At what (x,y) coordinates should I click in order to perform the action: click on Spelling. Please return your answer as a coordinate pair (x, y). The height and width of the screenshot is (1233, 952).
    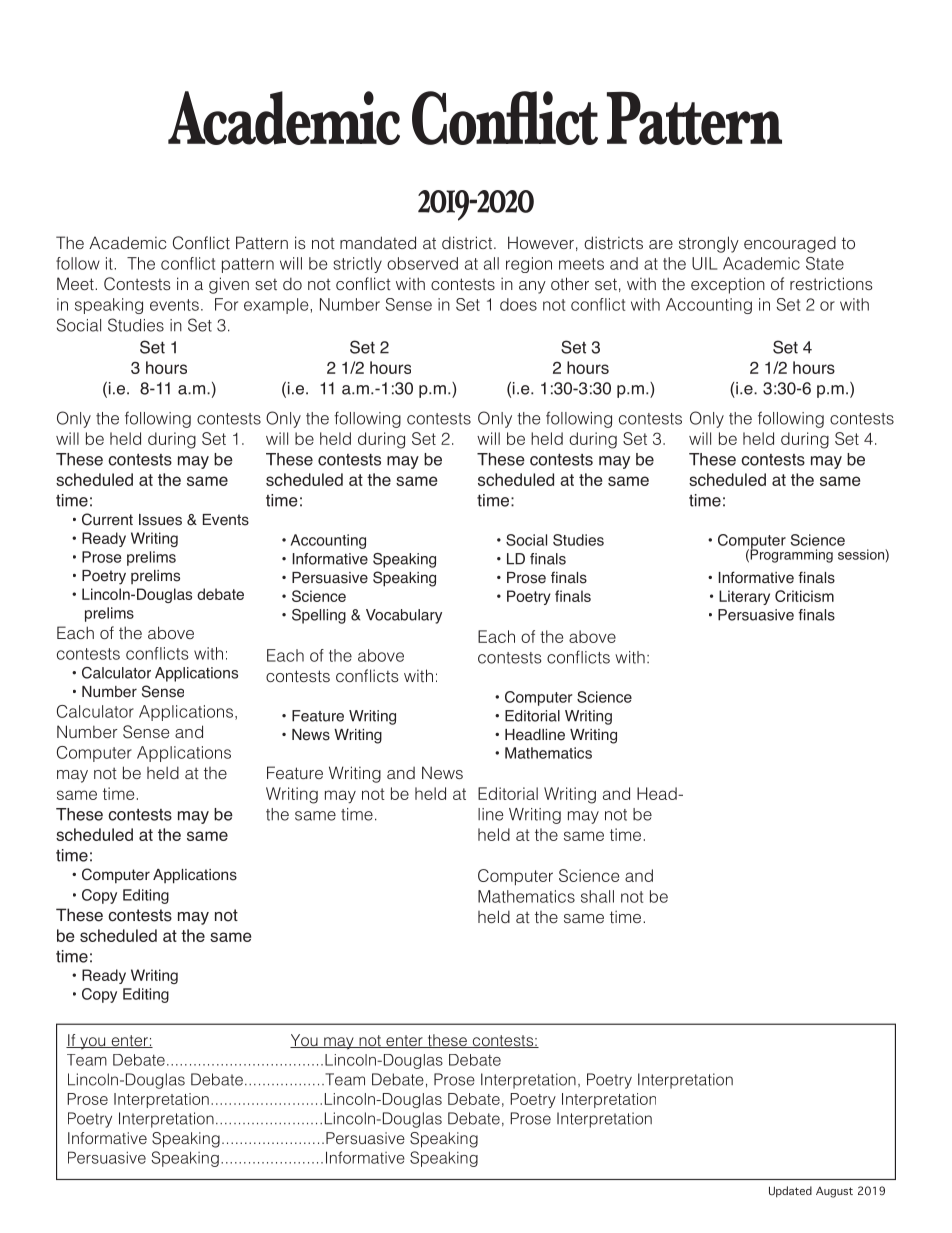
    Looking at the image, I should click on (319, 616).
